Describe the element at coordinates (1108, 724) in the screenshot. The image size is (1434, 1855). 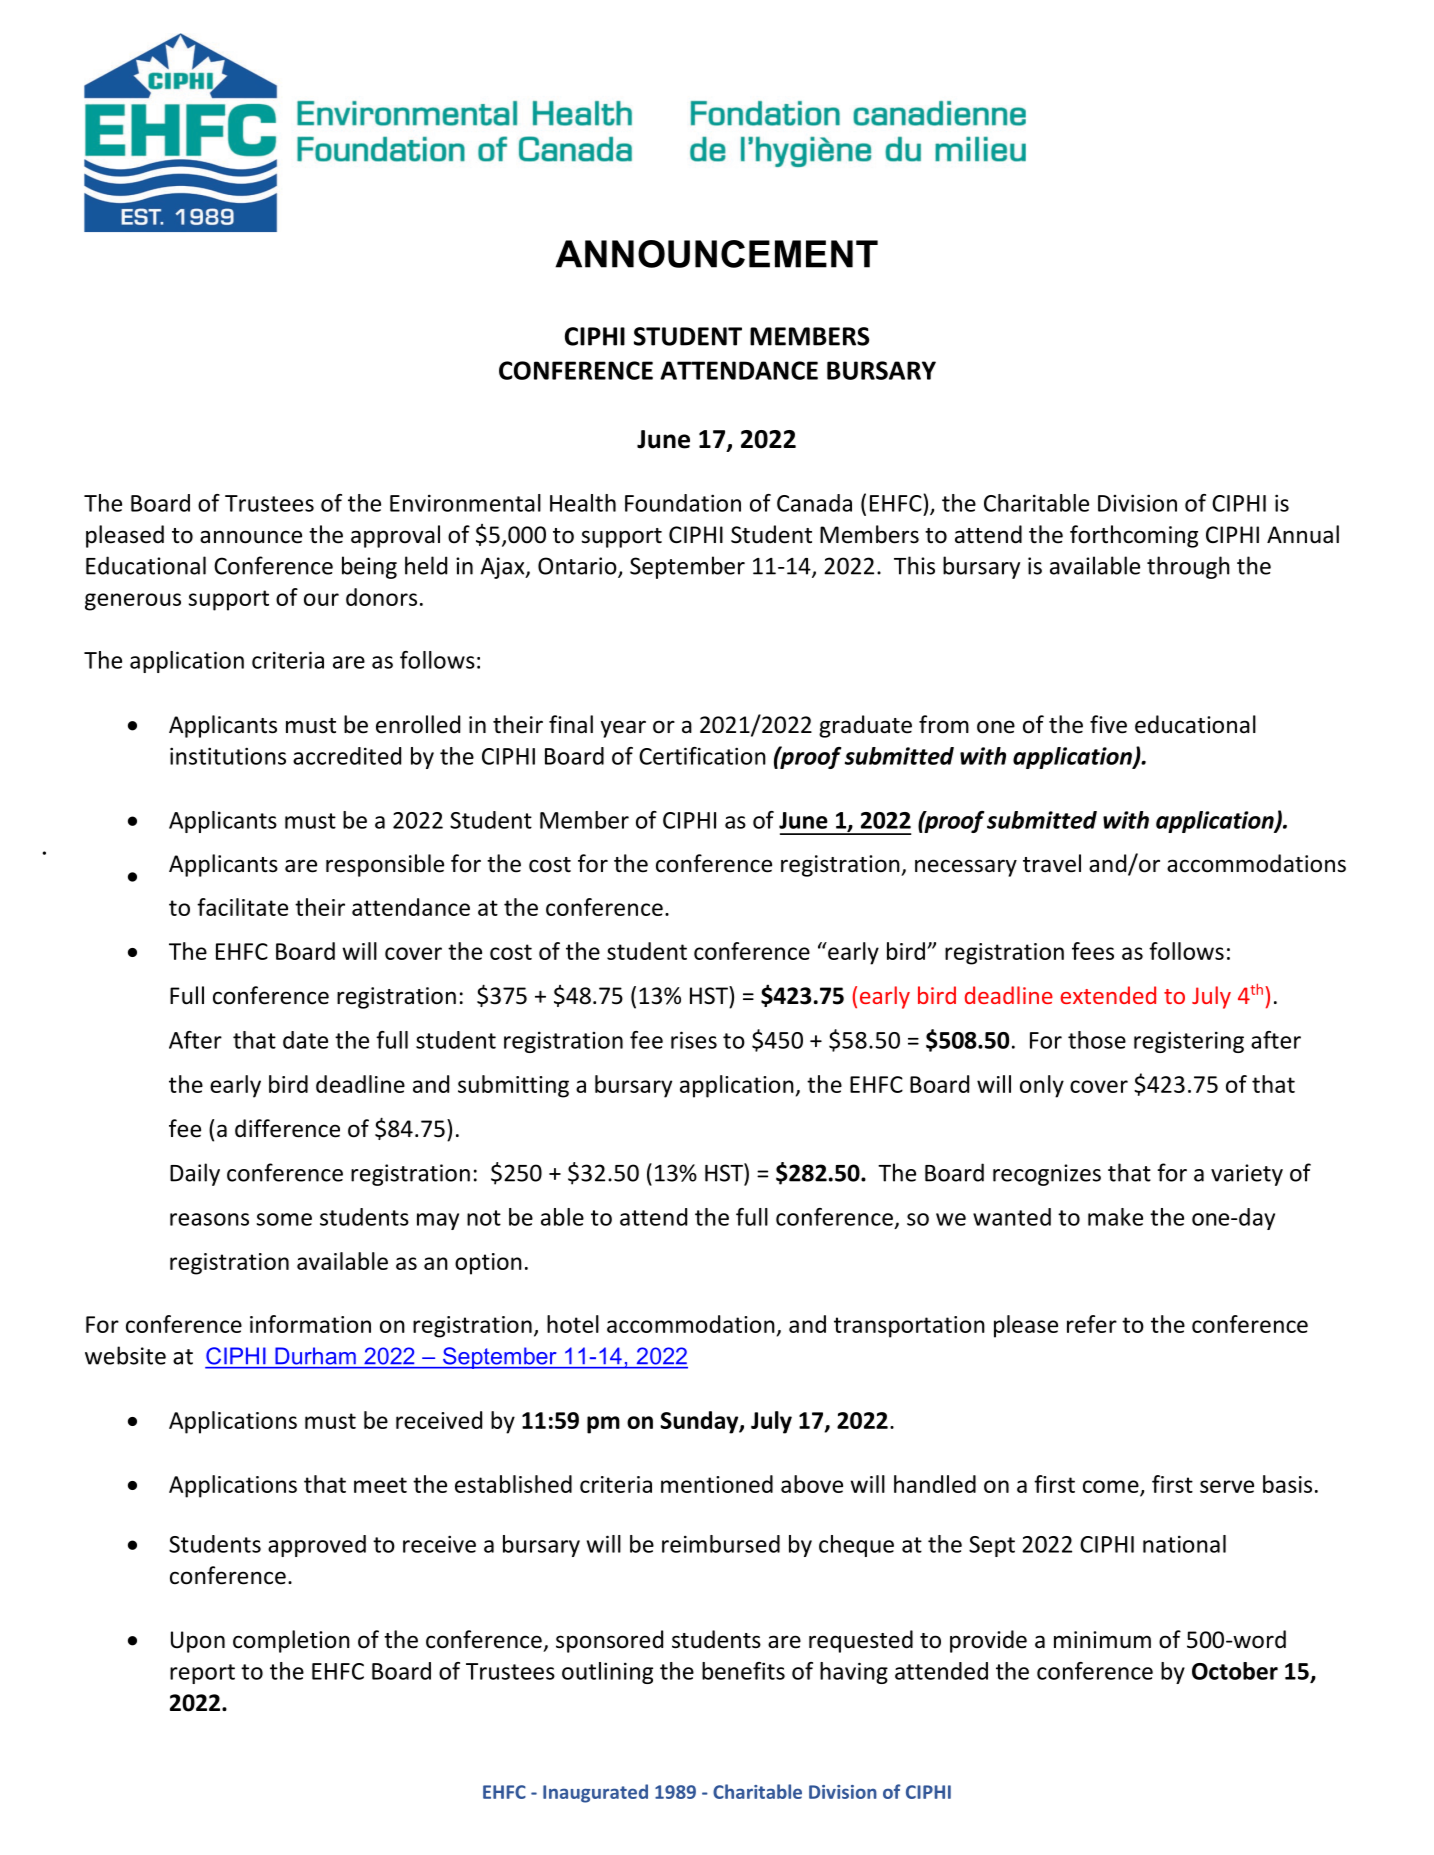
I see `five` at that location.
